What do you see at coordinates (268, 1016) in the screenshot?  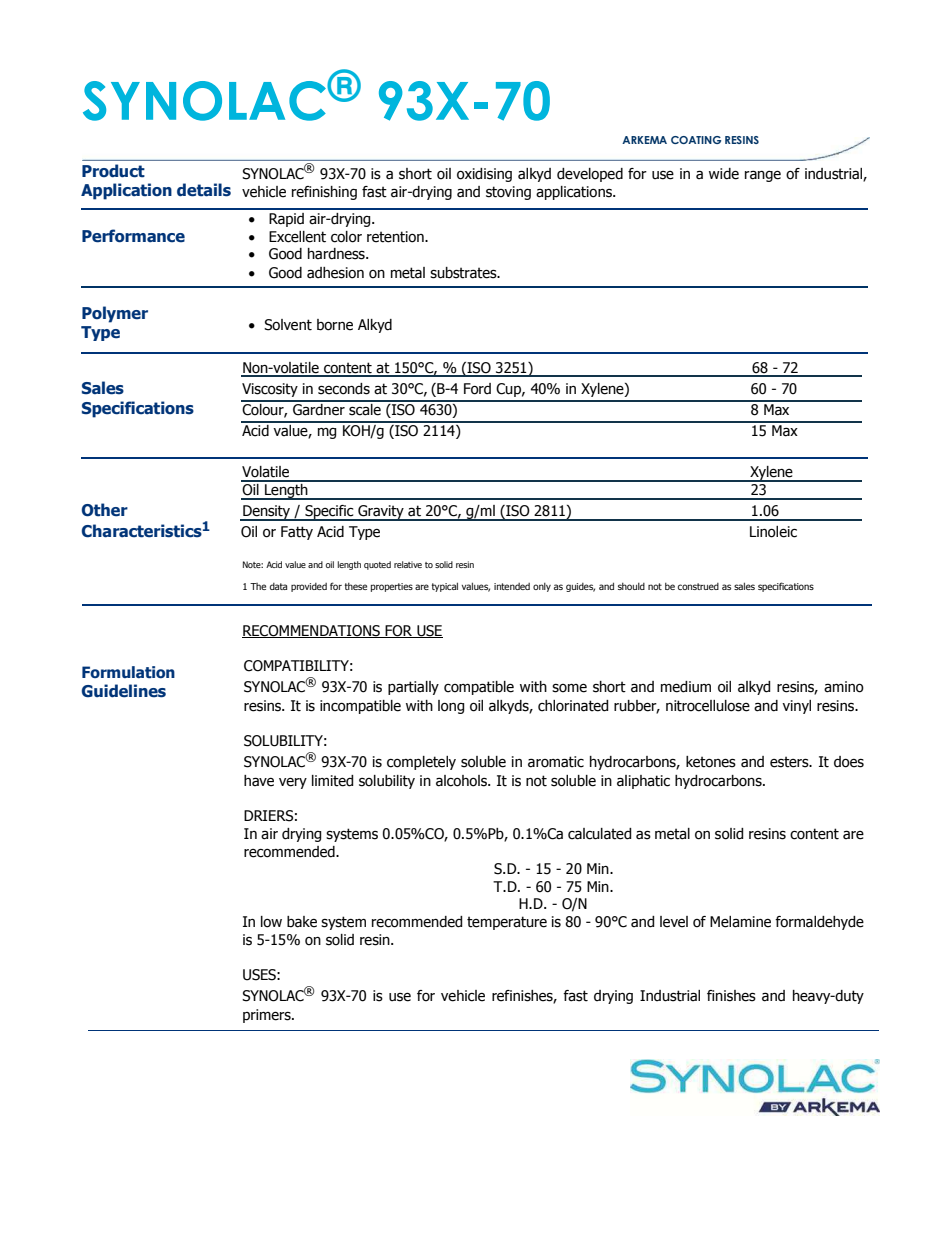 I see `primers` at bounding box center [268, 1016].
